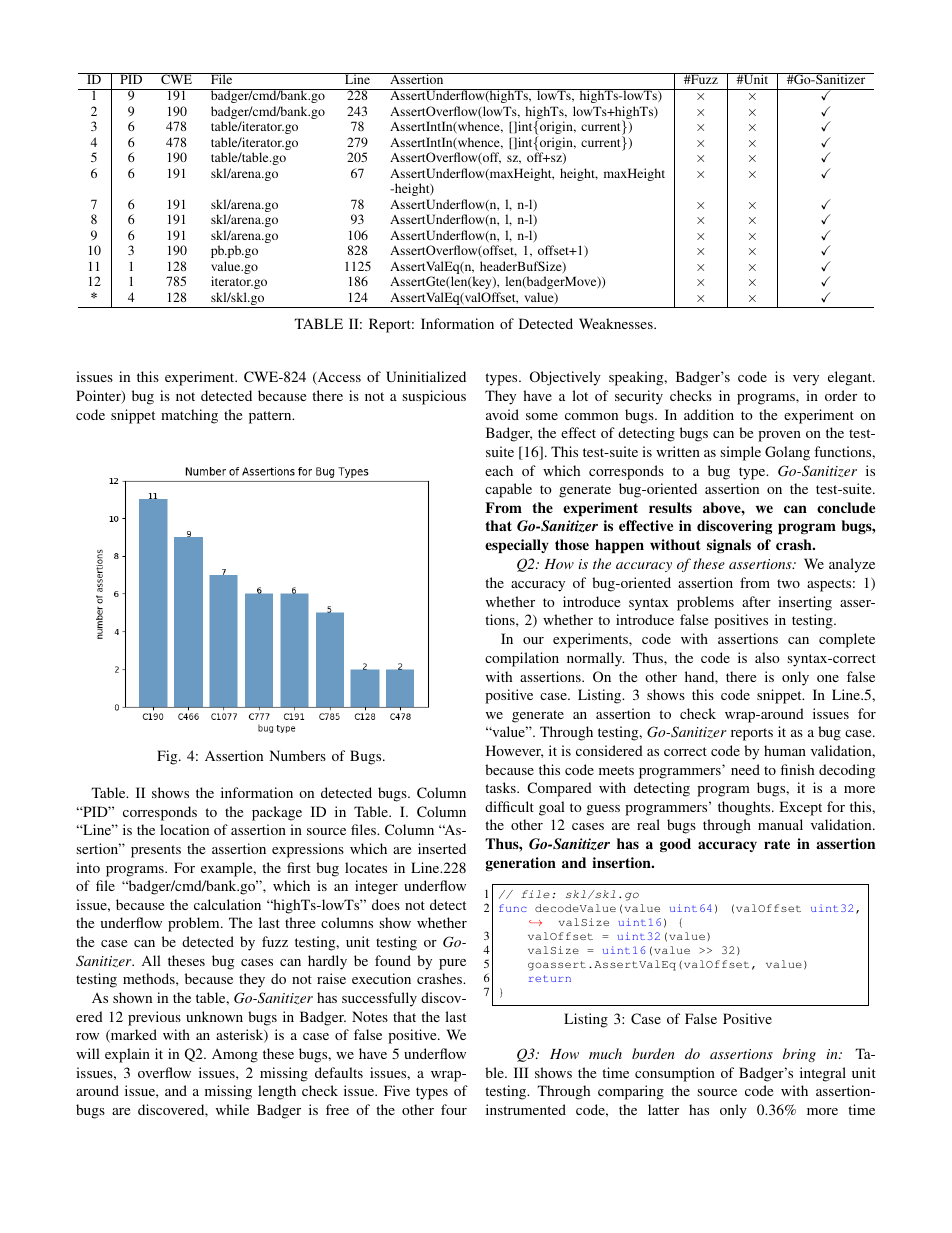 This screenshot has height=1233, width=952. What do you see at coordinates (232, 1109) in the screenshot?
I see `while` at bounding box center [232, 1109].
